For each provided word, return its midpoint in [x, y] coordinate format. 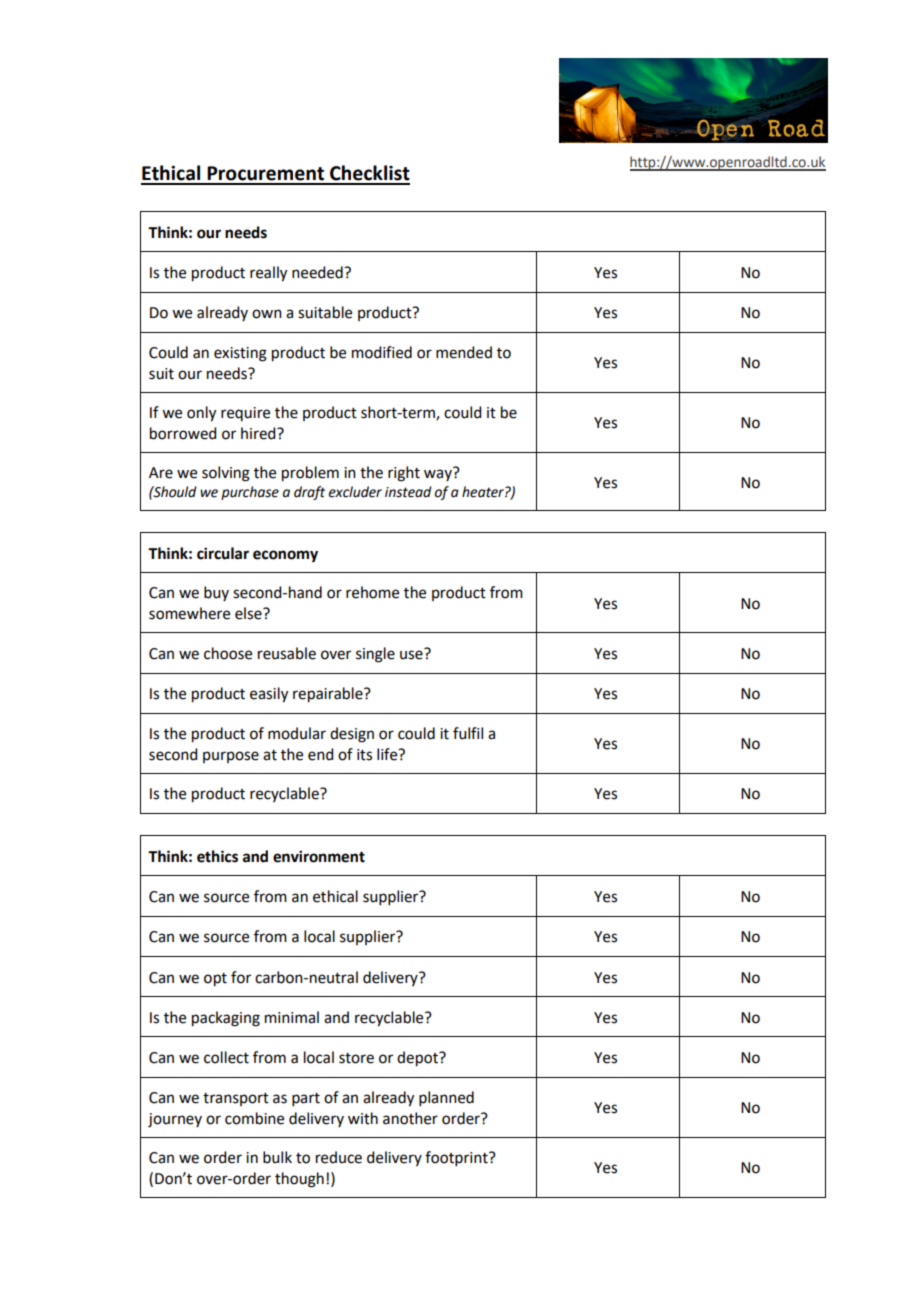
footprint [457, 1158]
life [388, 754]
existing [240, 354]
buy [216, 593]
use [412, 654]
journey [175, 1120]
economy [285, 556]
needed [318, 272]
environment [319, 856]
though [299, 1180]
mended [464, 352]
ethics [217, 856]
